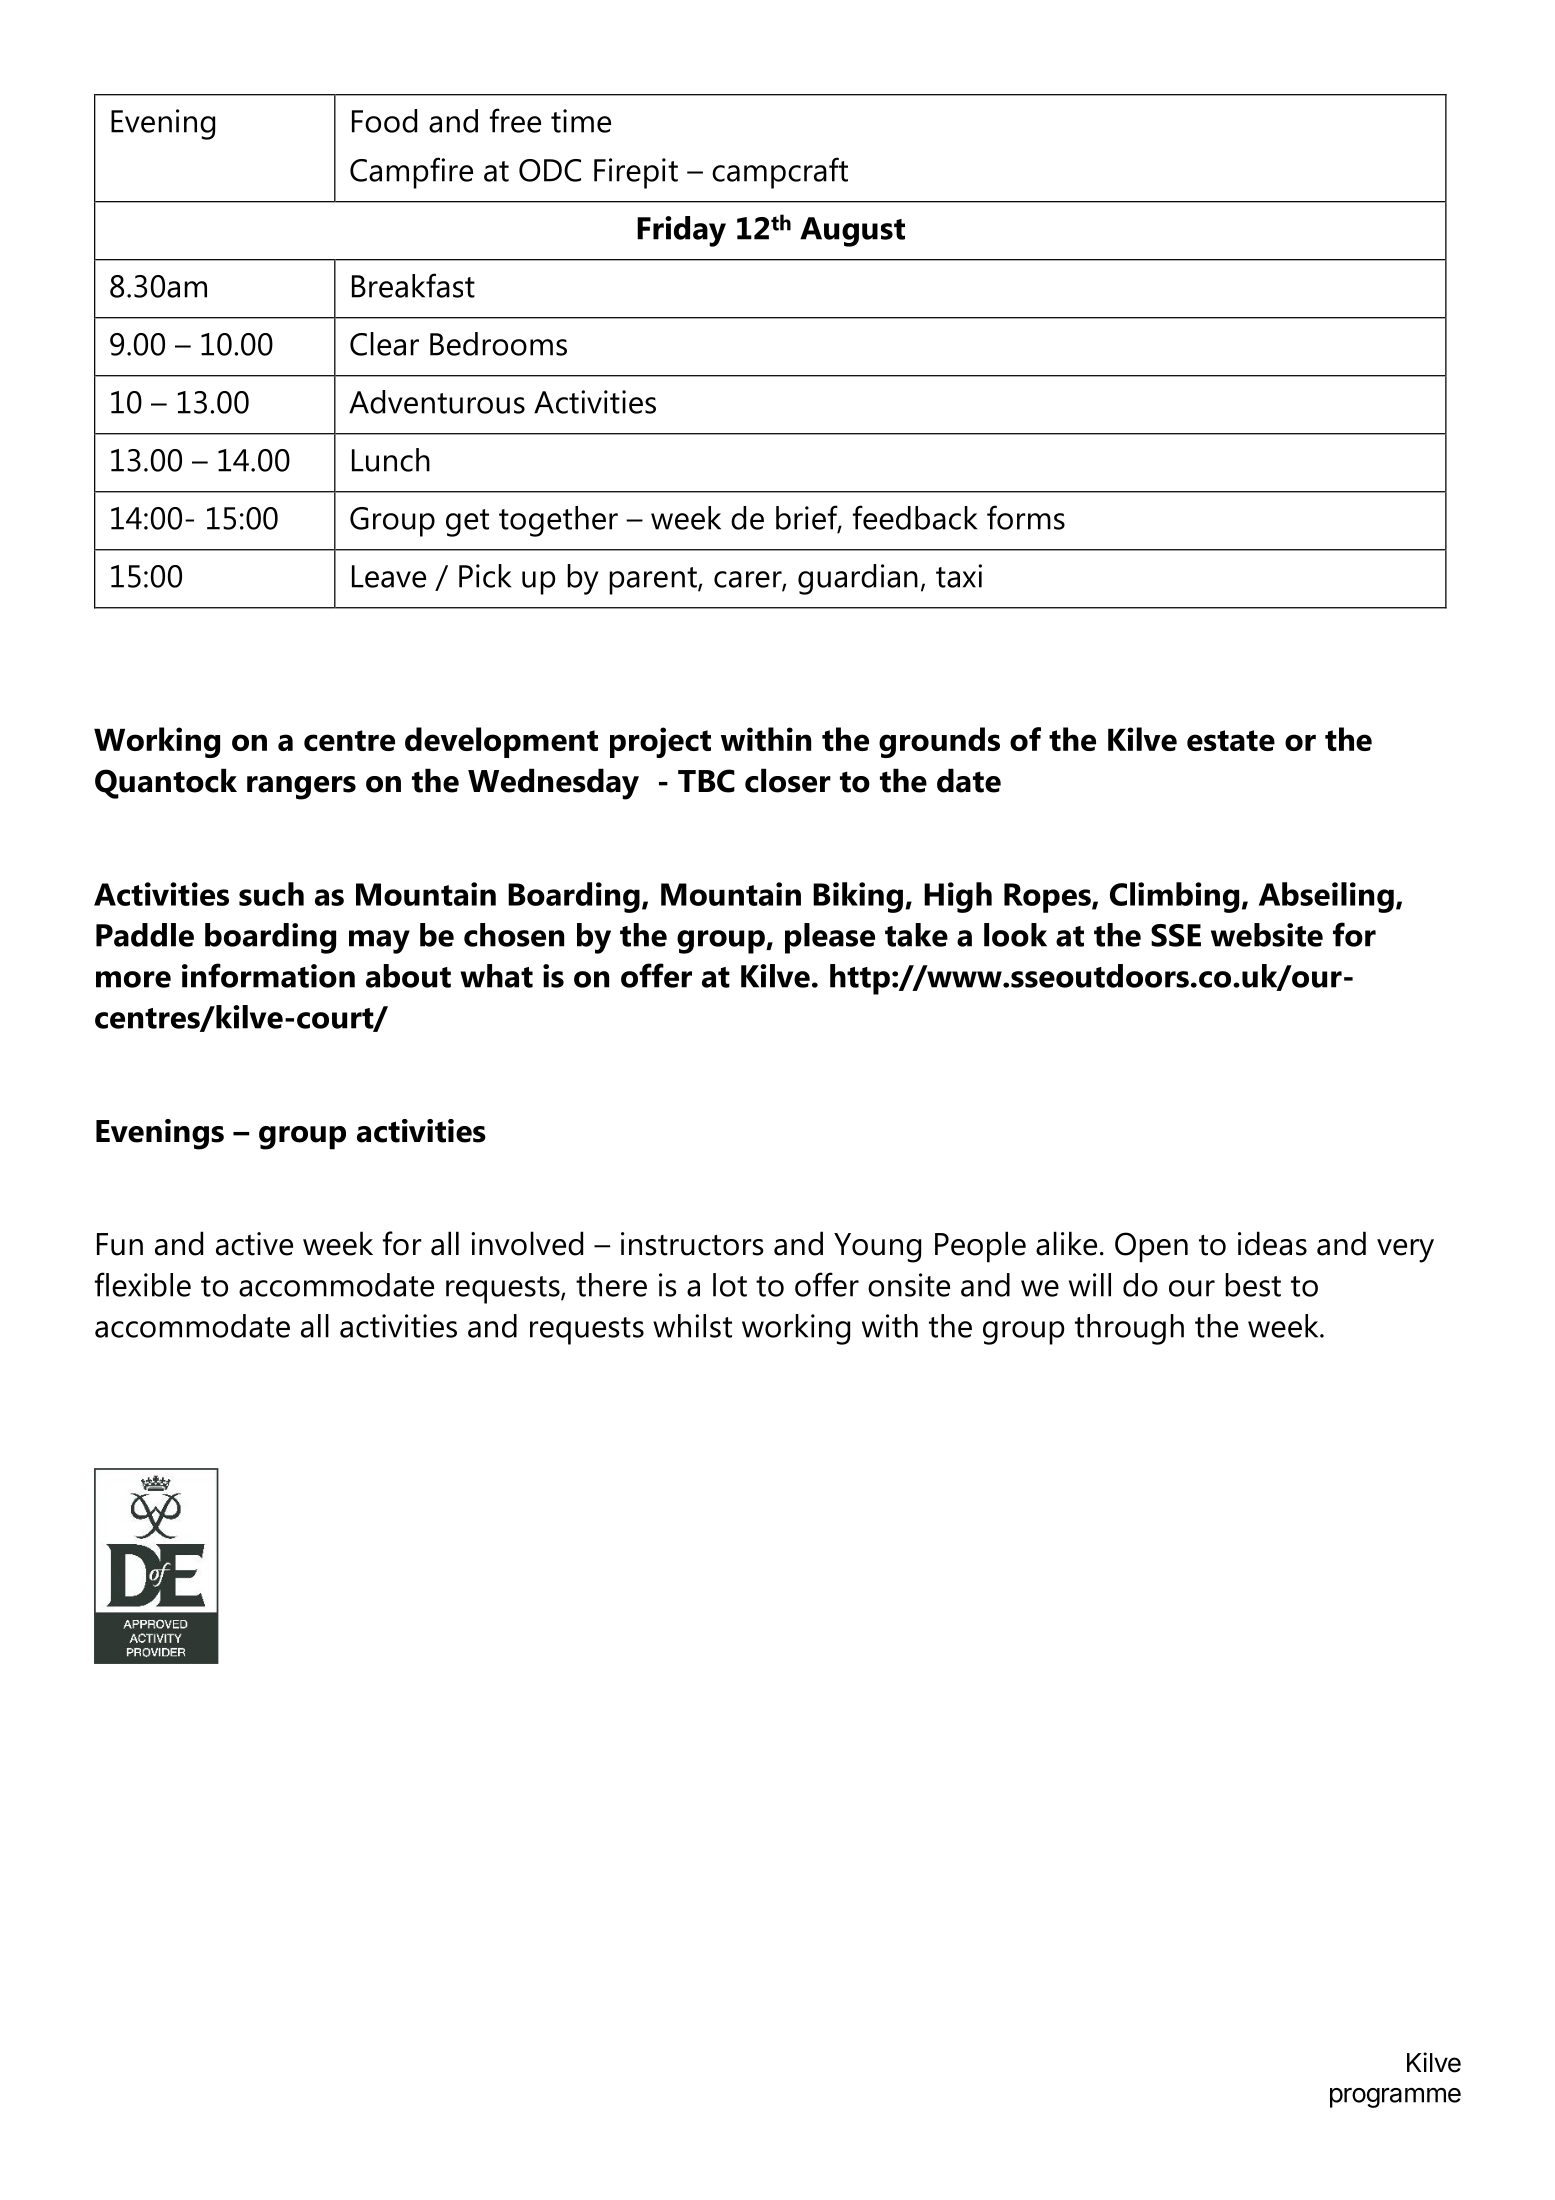 The width and height of the document is (1555, 2200). Describe the element at coordinates (681, 231) in the document. I see `Friday` at that location.
